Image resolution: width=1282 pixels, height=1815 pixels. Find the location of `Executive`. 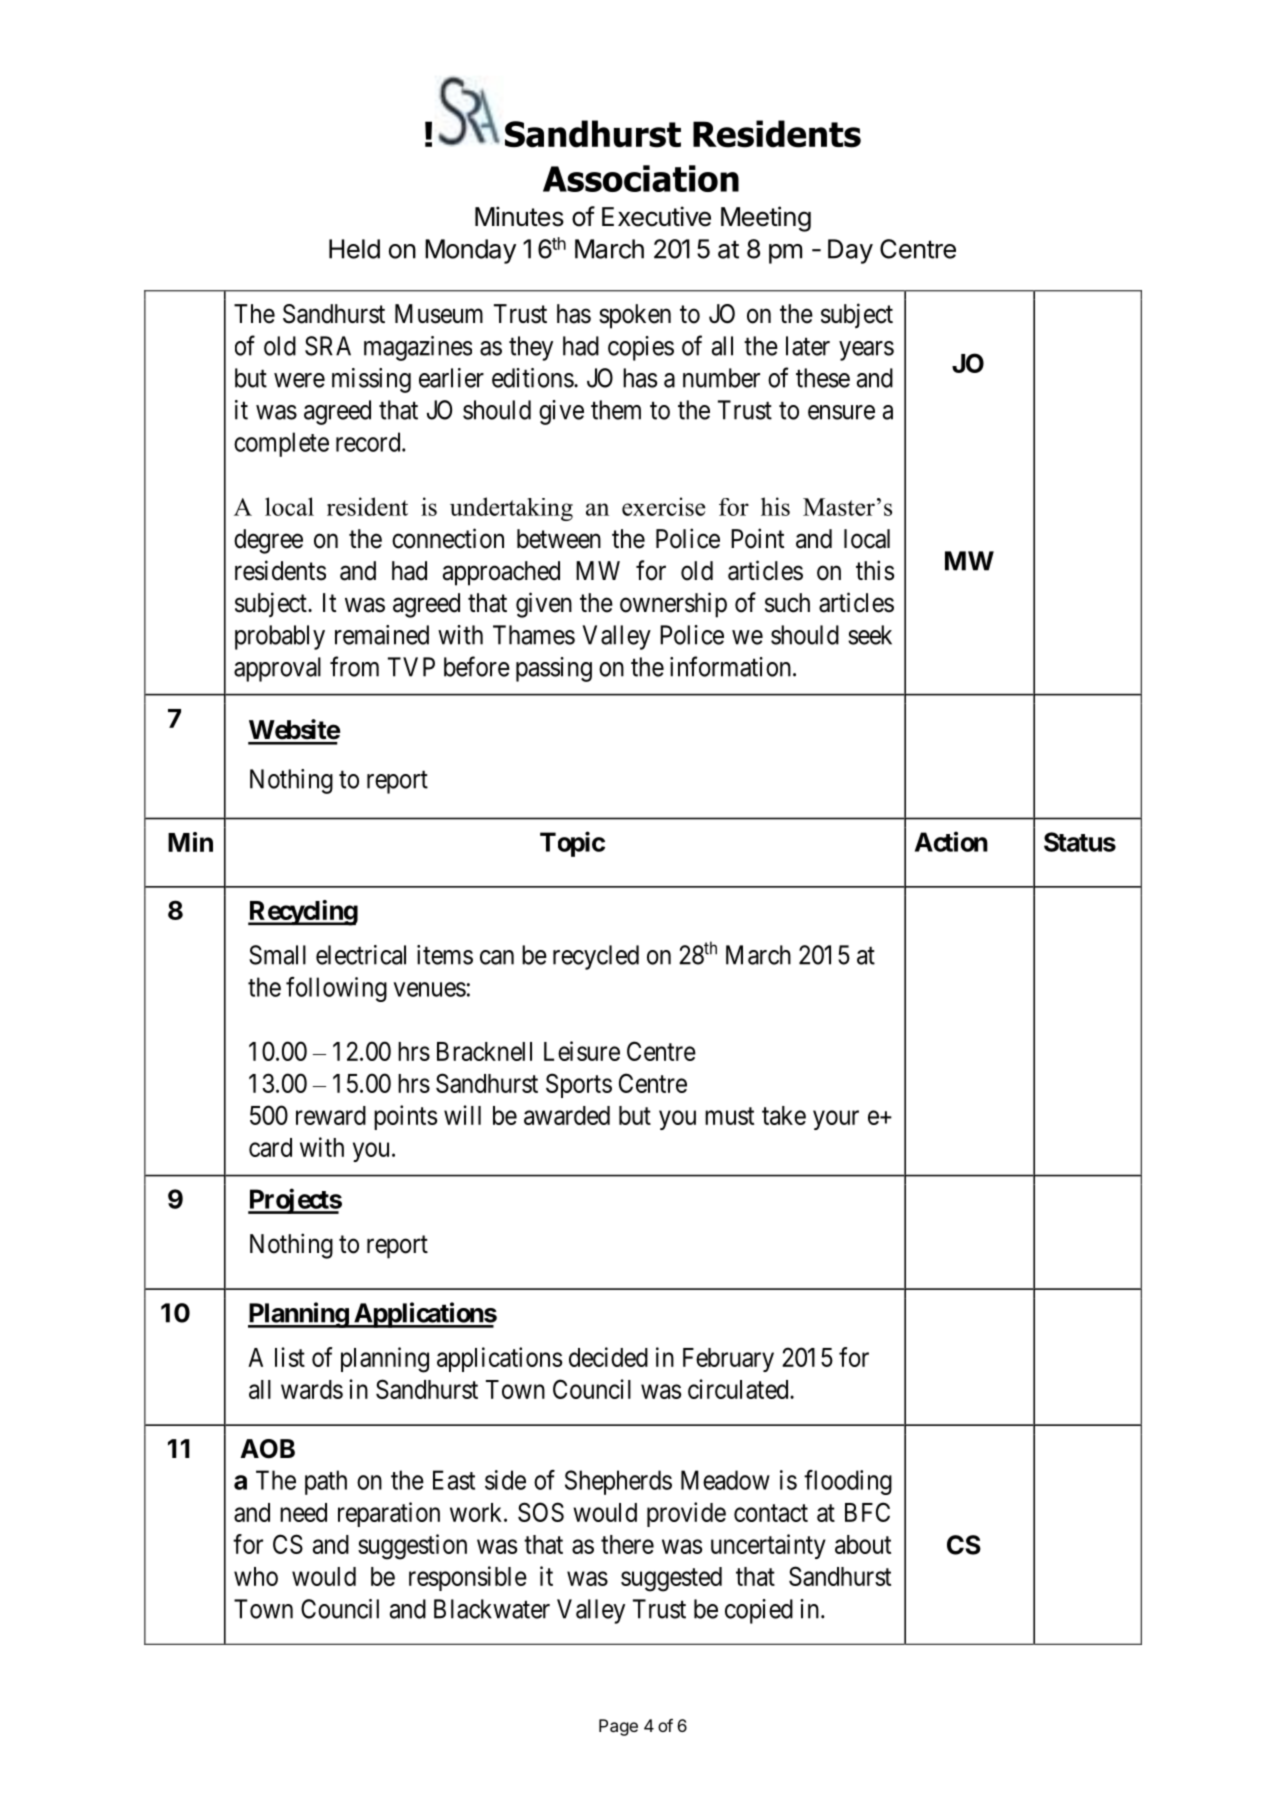

Executive is located at coordinates (656, 216).
